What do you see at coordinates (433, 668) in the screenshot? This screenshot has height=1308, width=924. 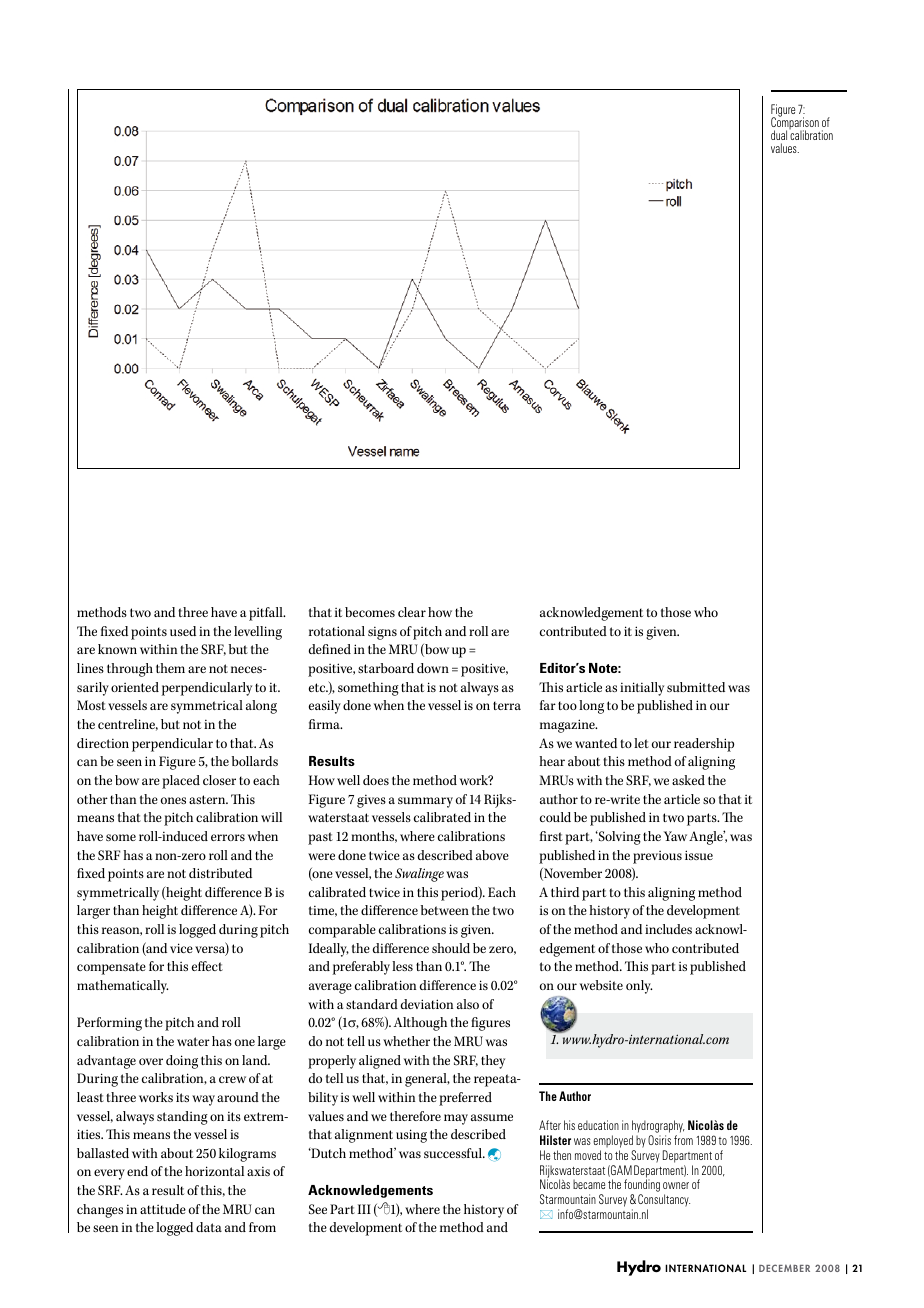 I see `down` at bounding box center [433, 668].
